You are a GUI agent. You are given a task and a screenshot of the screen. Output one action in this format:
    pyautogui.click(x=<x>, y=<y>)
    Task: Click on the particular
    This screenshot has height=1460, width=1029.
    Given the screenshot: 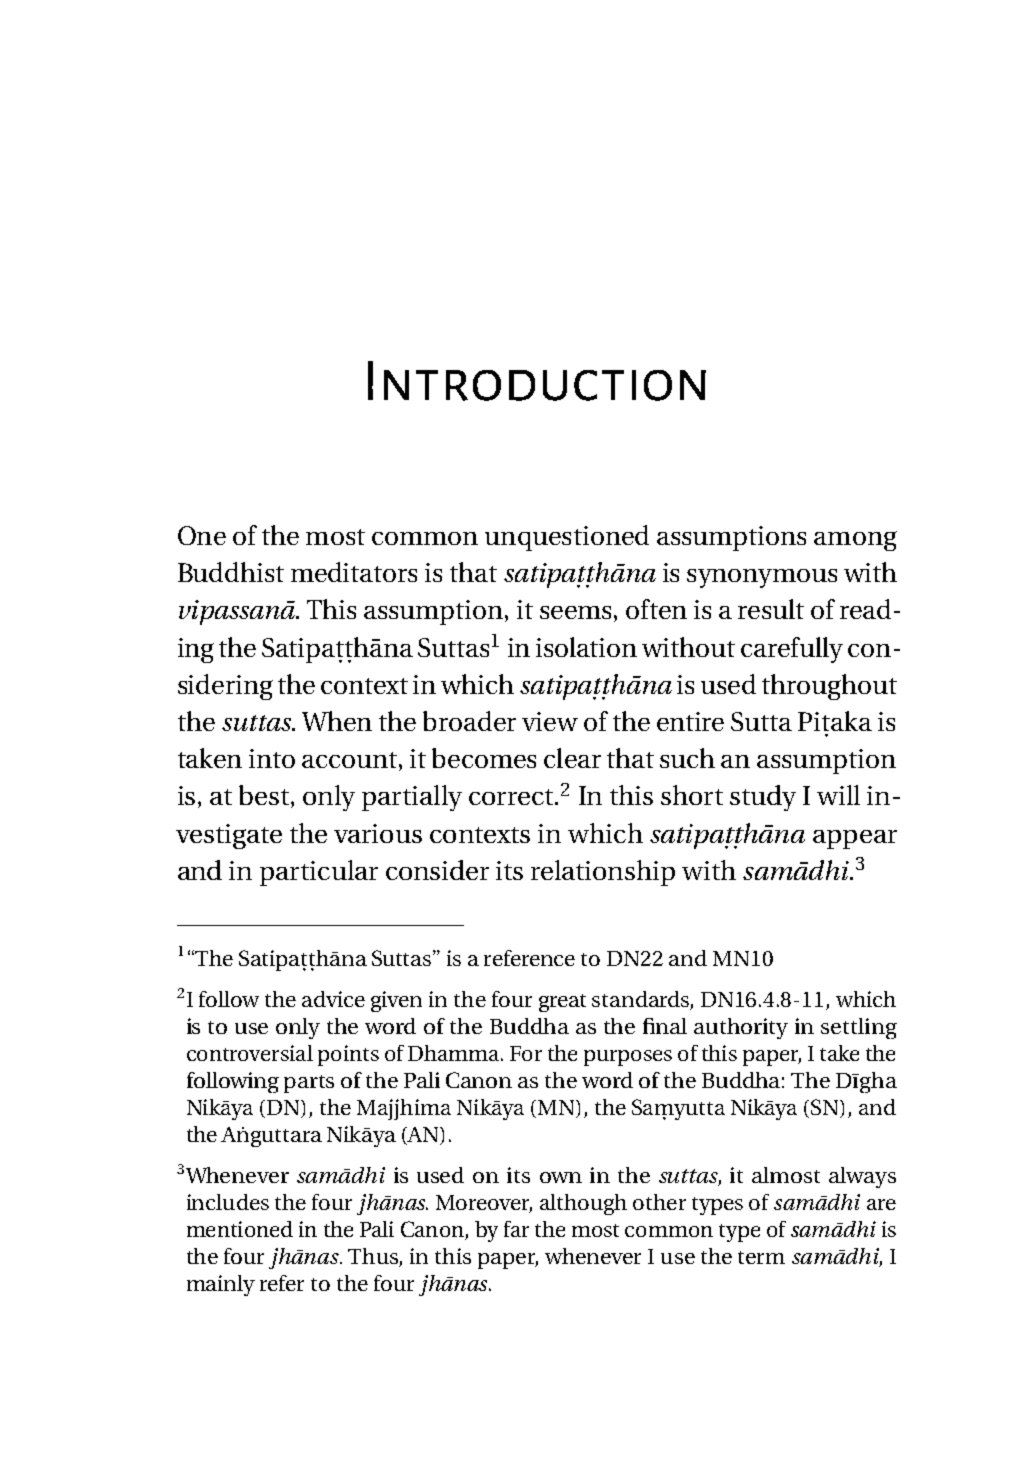 What is the action you would take?
    pyautogui.click(x=319, y=873)
